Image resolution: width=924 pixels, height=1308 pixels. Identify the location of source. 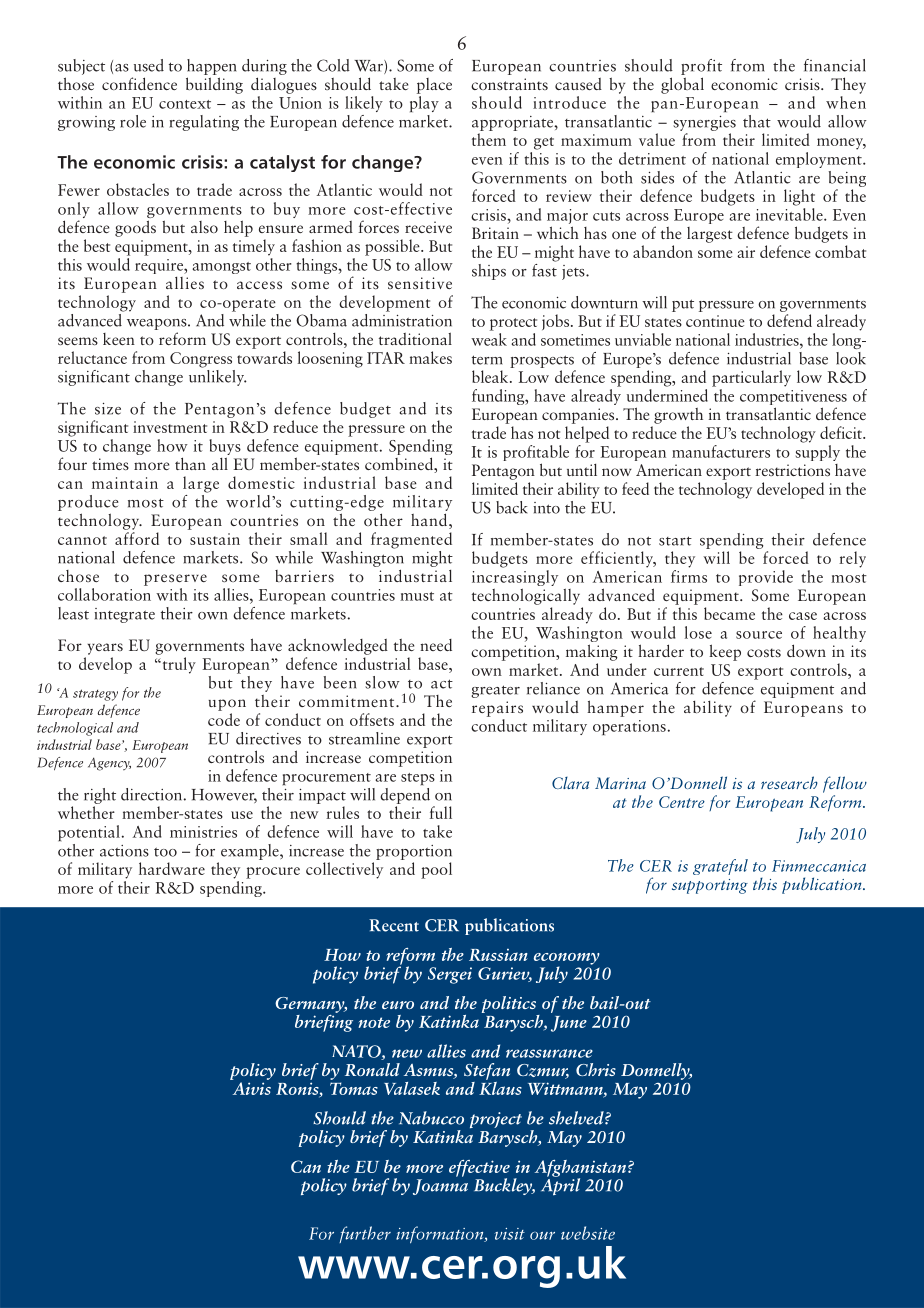
(759, 635).
